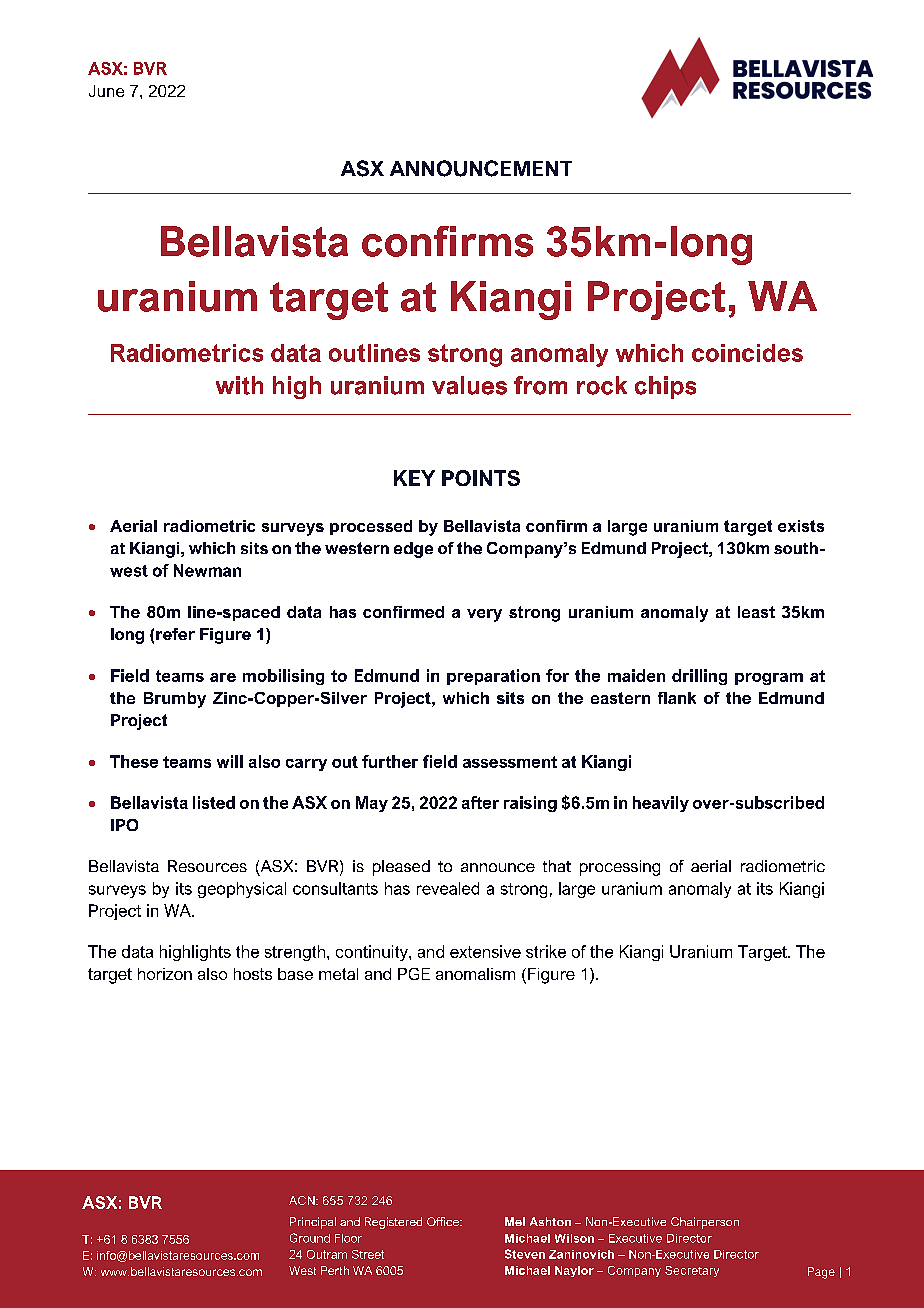  Describe the element at coordinates (801, 526) in the screenshot. I see `exists` at that location.
